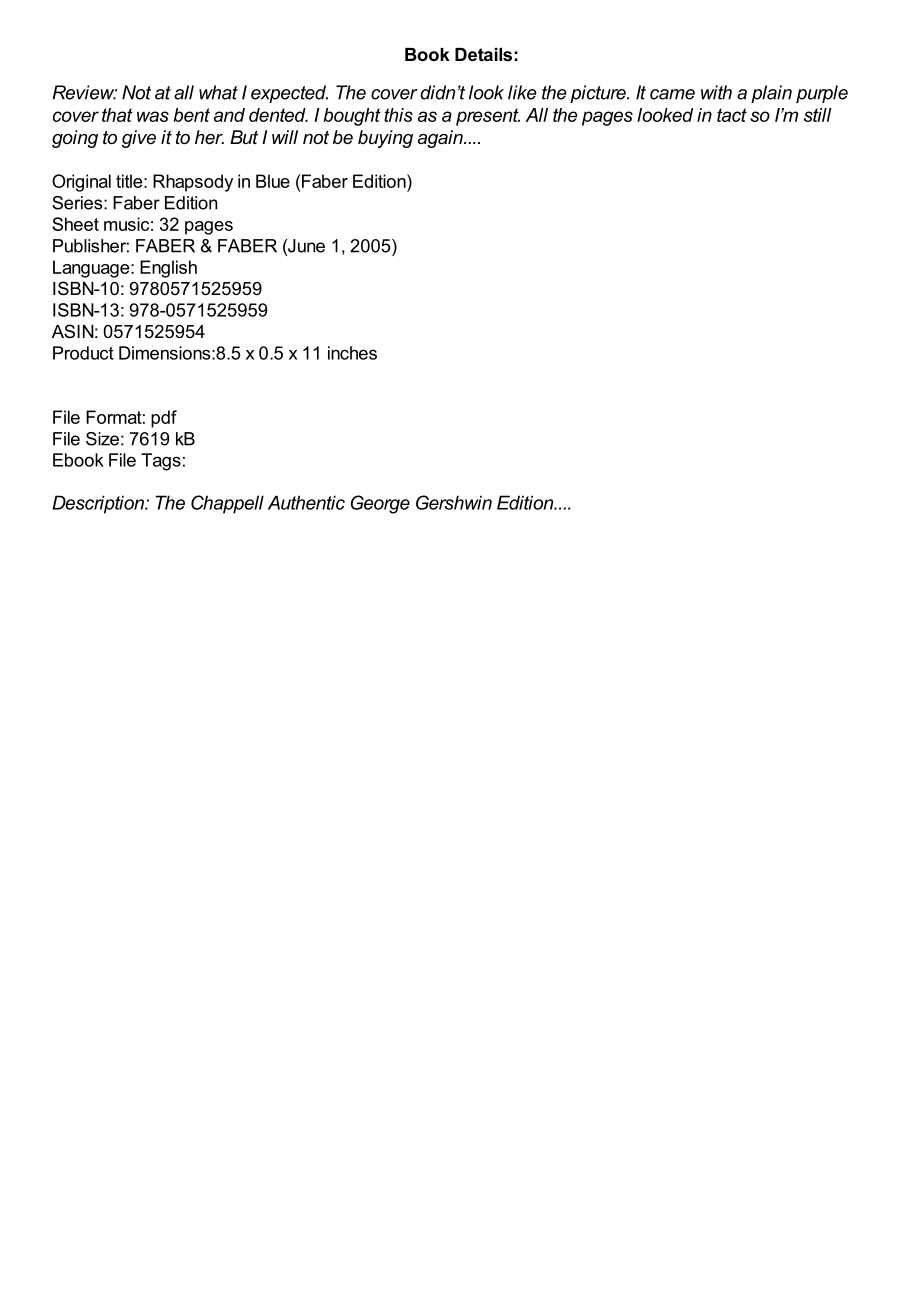 The image size is (924, 1308). What do you see at coordinates (380, 504) in the document?
I see `George` at bounding box center [380, 504].
